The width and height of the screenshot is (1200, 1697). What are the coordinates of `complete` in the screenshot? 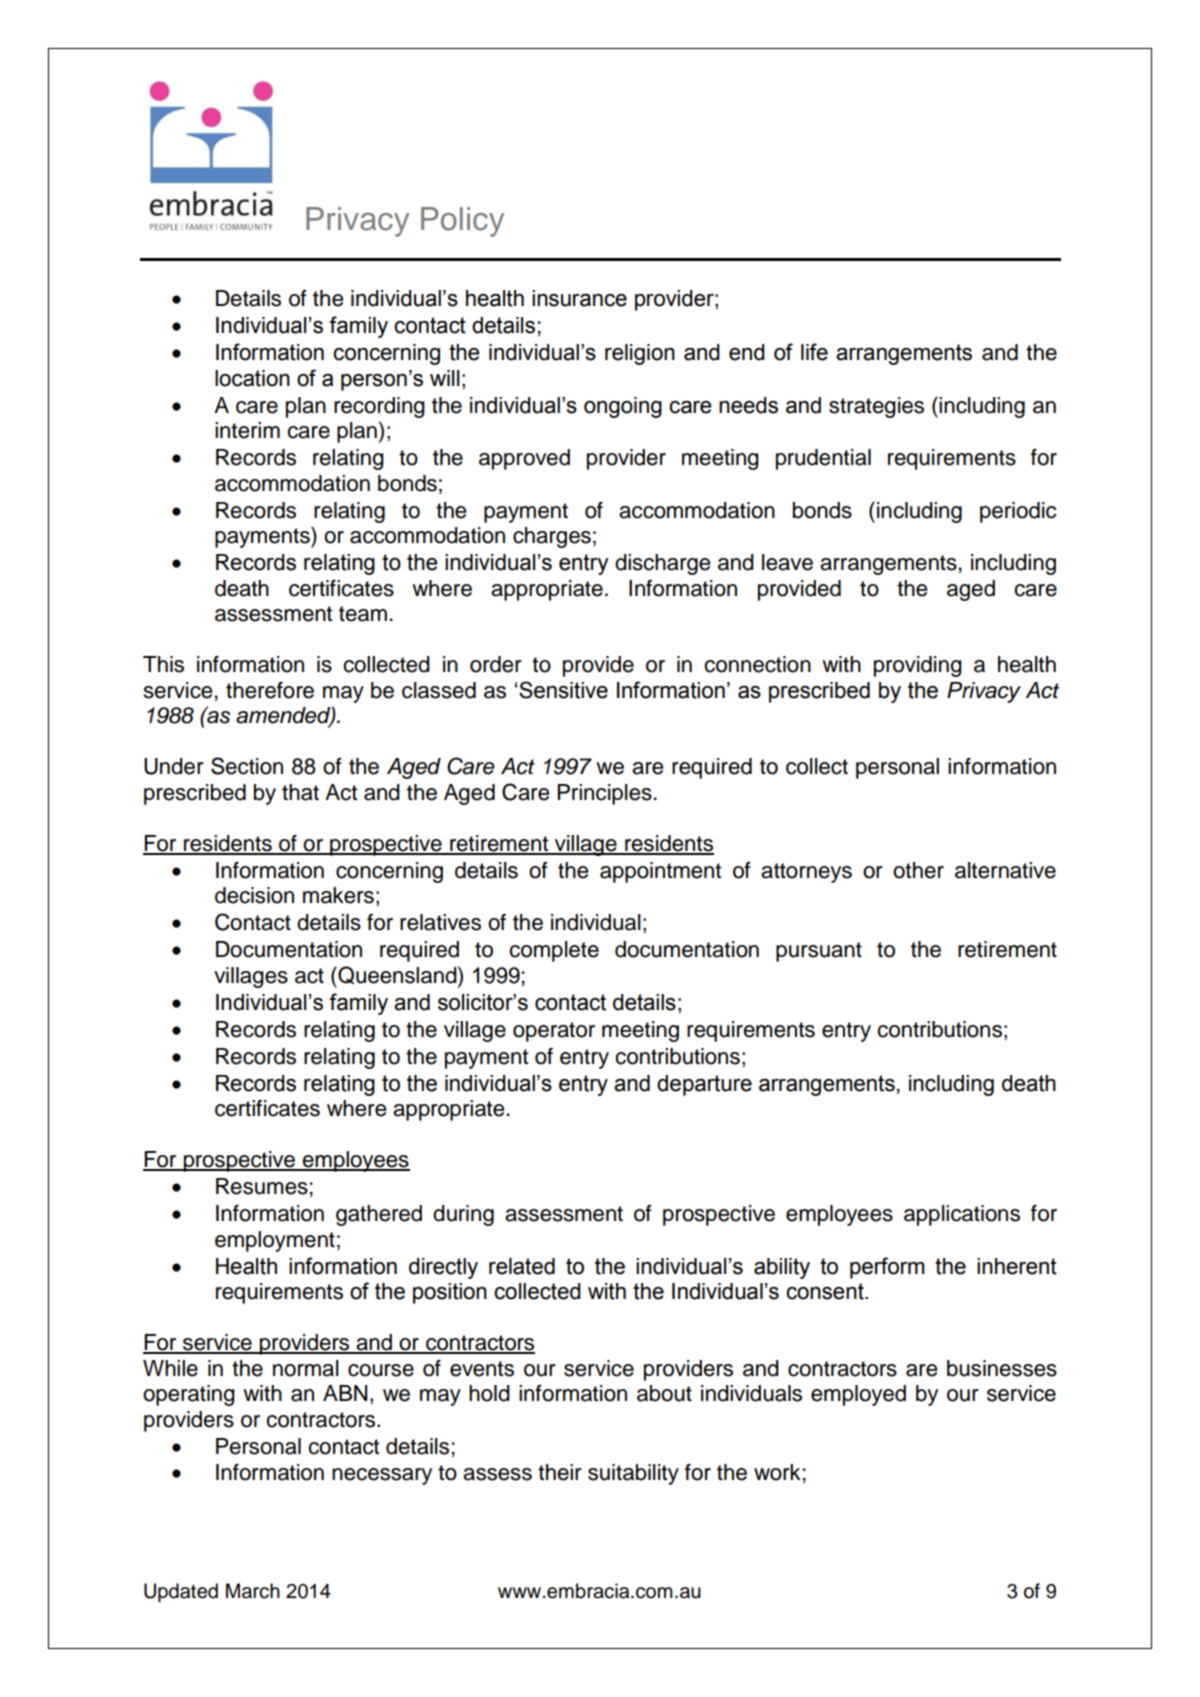 It's located at (554, 951).
